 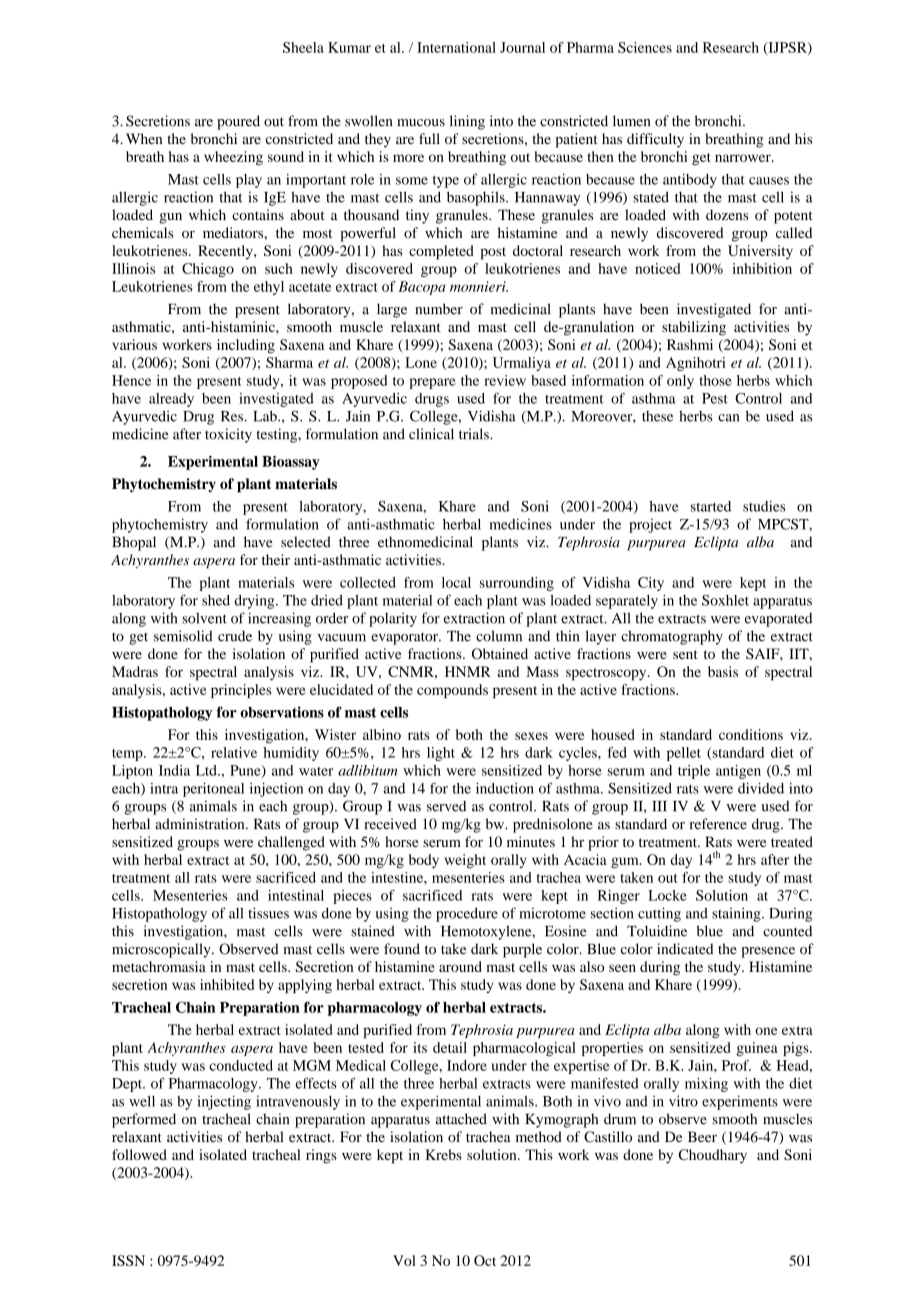 I want to click on trials, so click(x=475, y=434).
